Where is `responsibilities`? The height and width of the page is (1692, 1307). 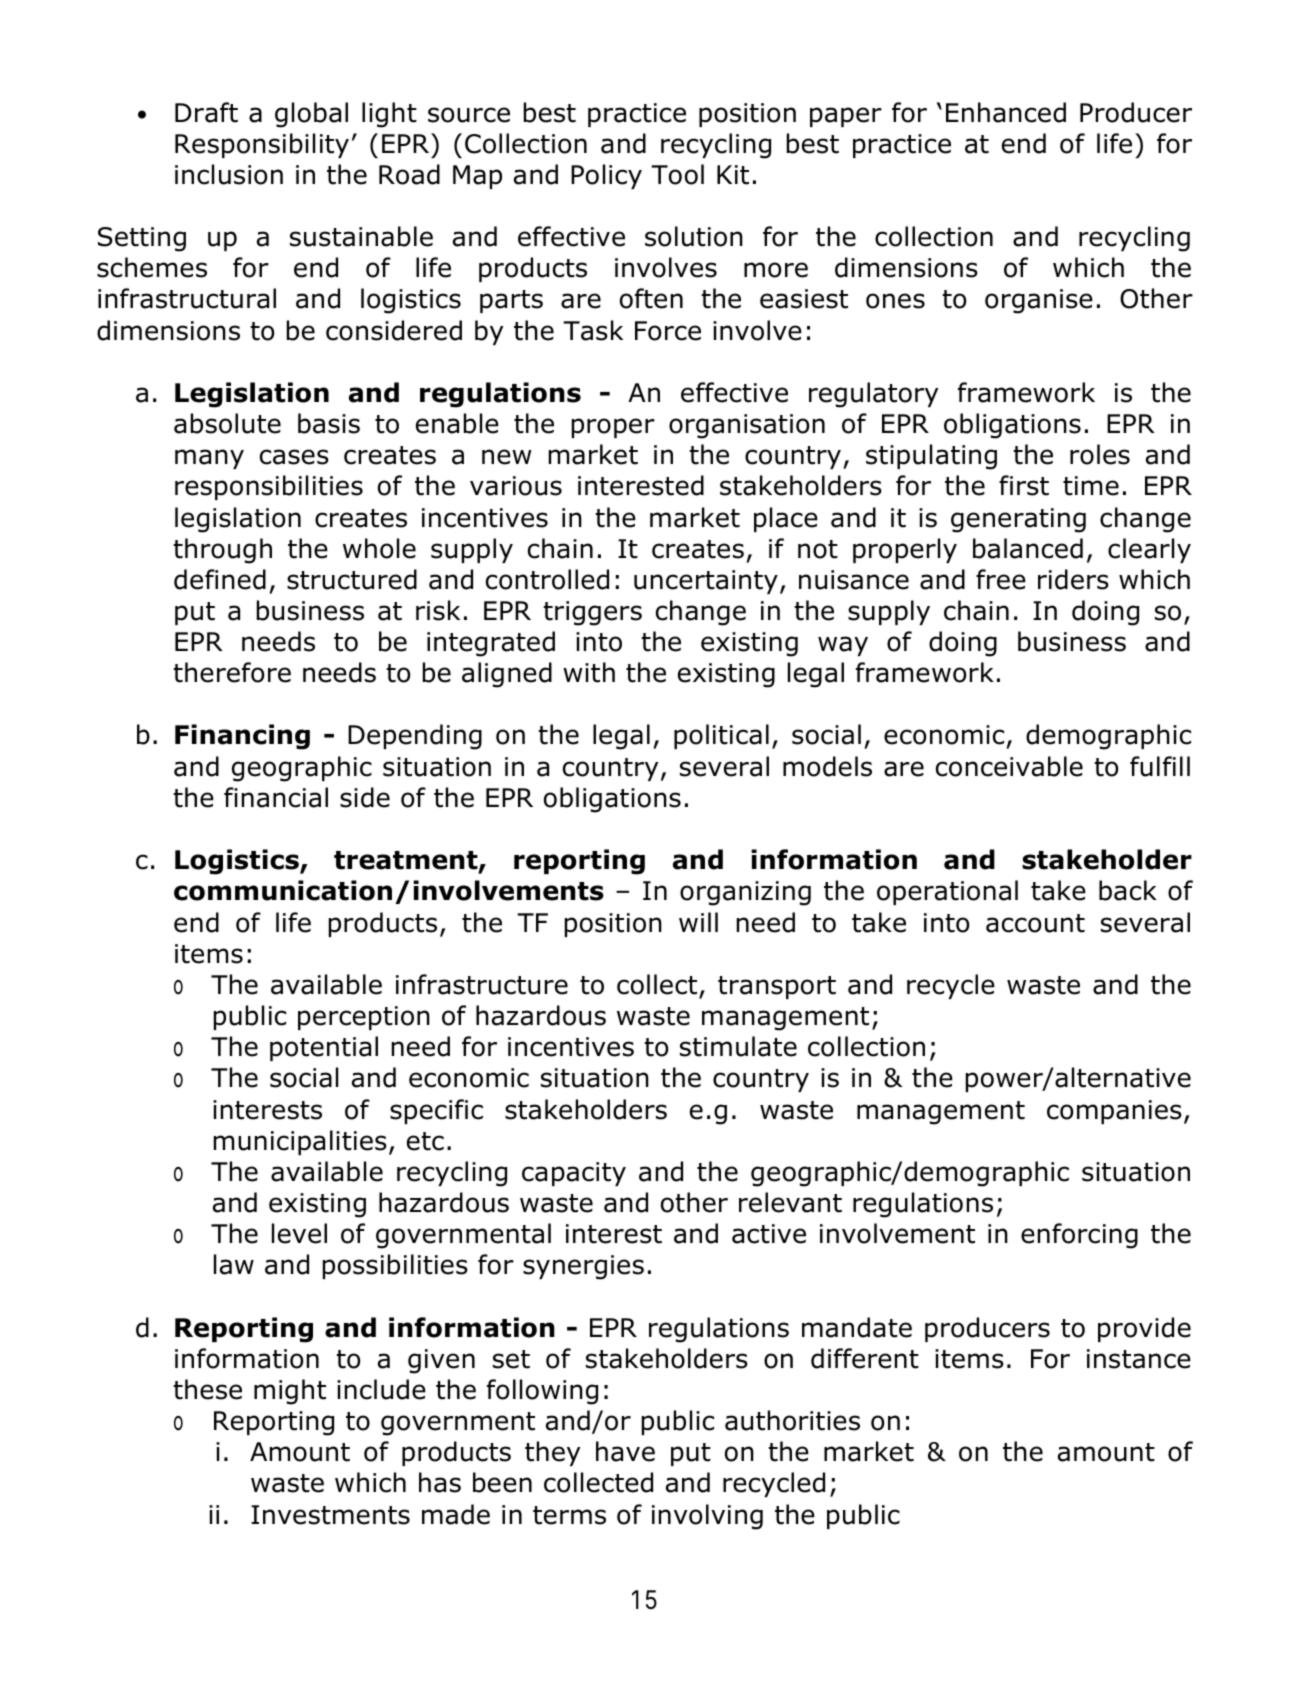 responsibilities is located at coordinates (269, 487).
